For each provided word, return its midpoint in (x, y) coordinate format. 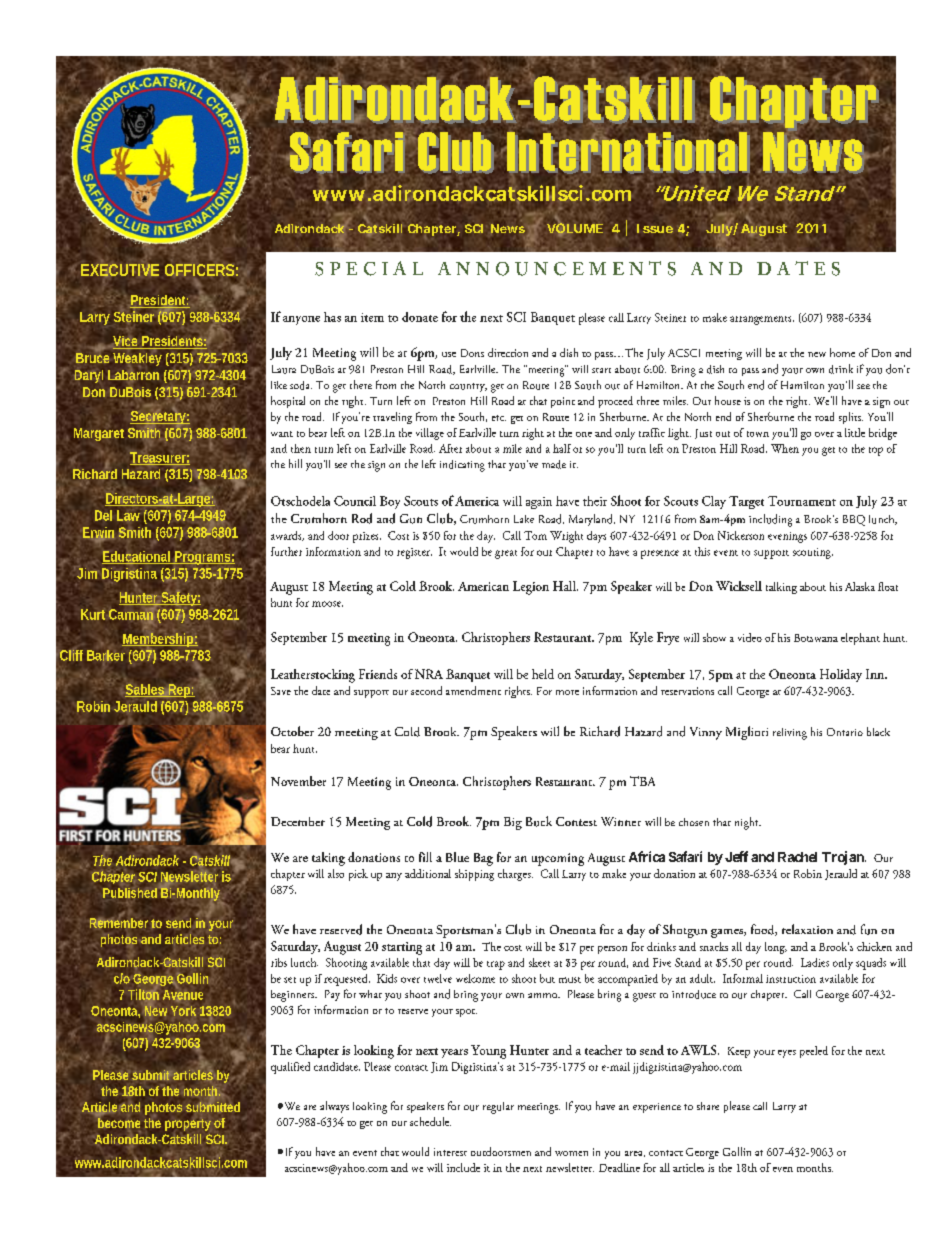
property (188, 1125)
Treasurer (160, 458)
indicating (462, 466)
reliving (790, 734)
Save (281, 691)
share (708, 1106)
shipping (474, 875)
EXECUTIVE (120, 269)
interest (450, 1152)
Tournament (802, 501)
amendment (473, 690)
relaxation (807, 929)
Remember (119, 921)
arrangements (762, 320)
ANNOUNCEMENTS (557, 268)
